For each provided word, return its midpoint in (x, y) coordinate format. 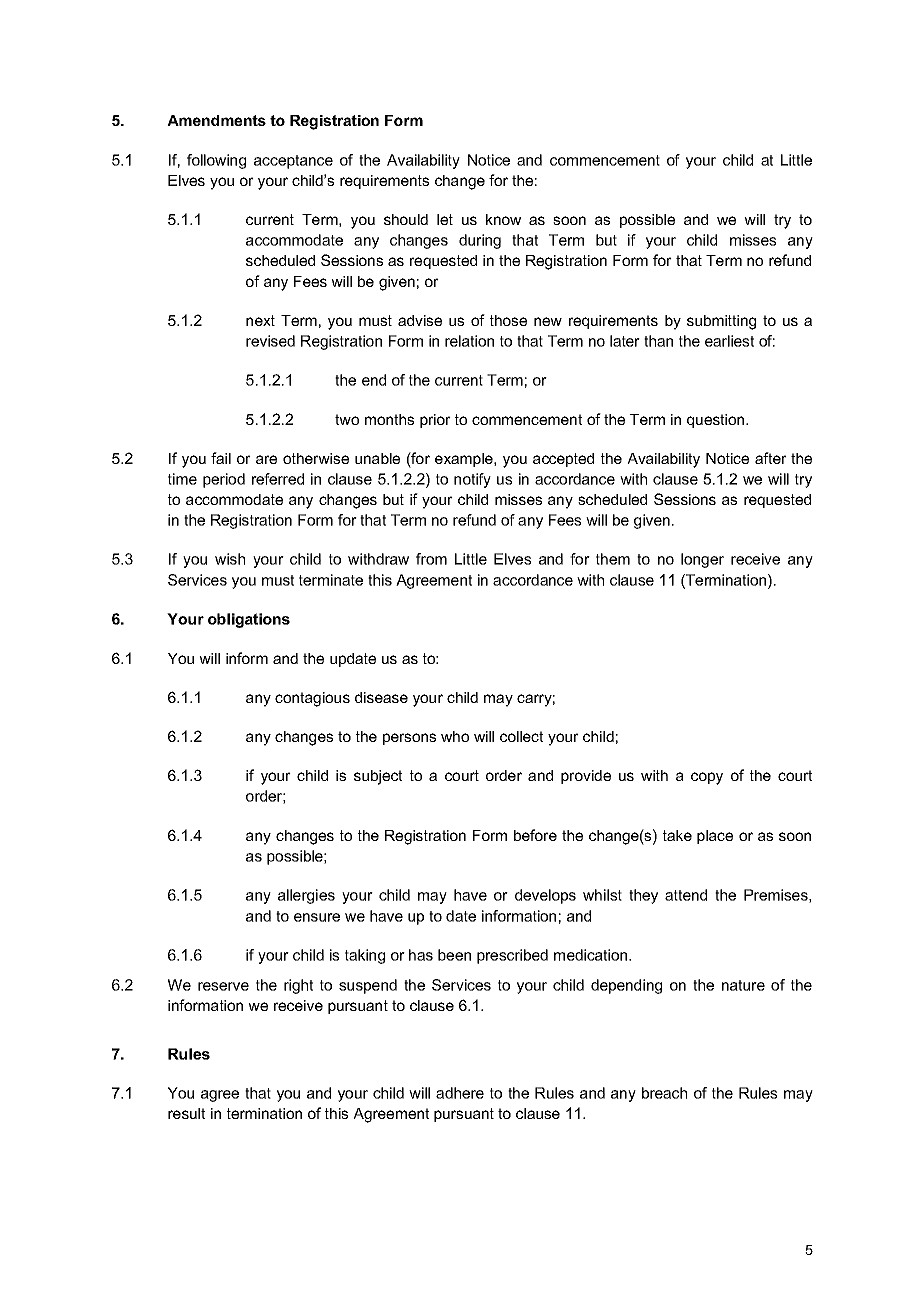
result (186, 1113)
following (216, 161)
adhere (460, 1093)
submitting (721, 322)
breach (664, 1093)
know (503, 219)
